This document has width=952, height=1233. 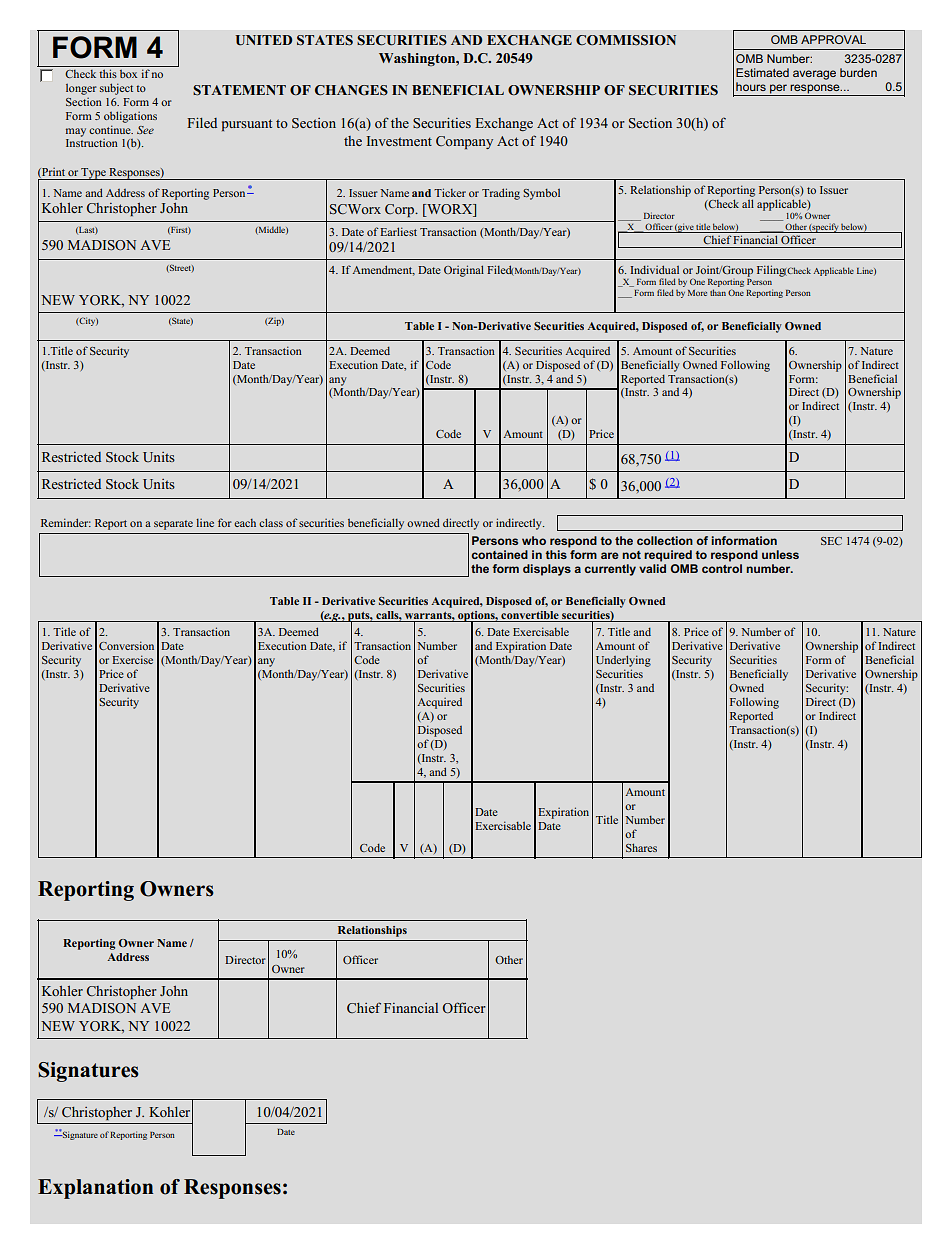 I want to click on box, so click(x=128, y=74).
